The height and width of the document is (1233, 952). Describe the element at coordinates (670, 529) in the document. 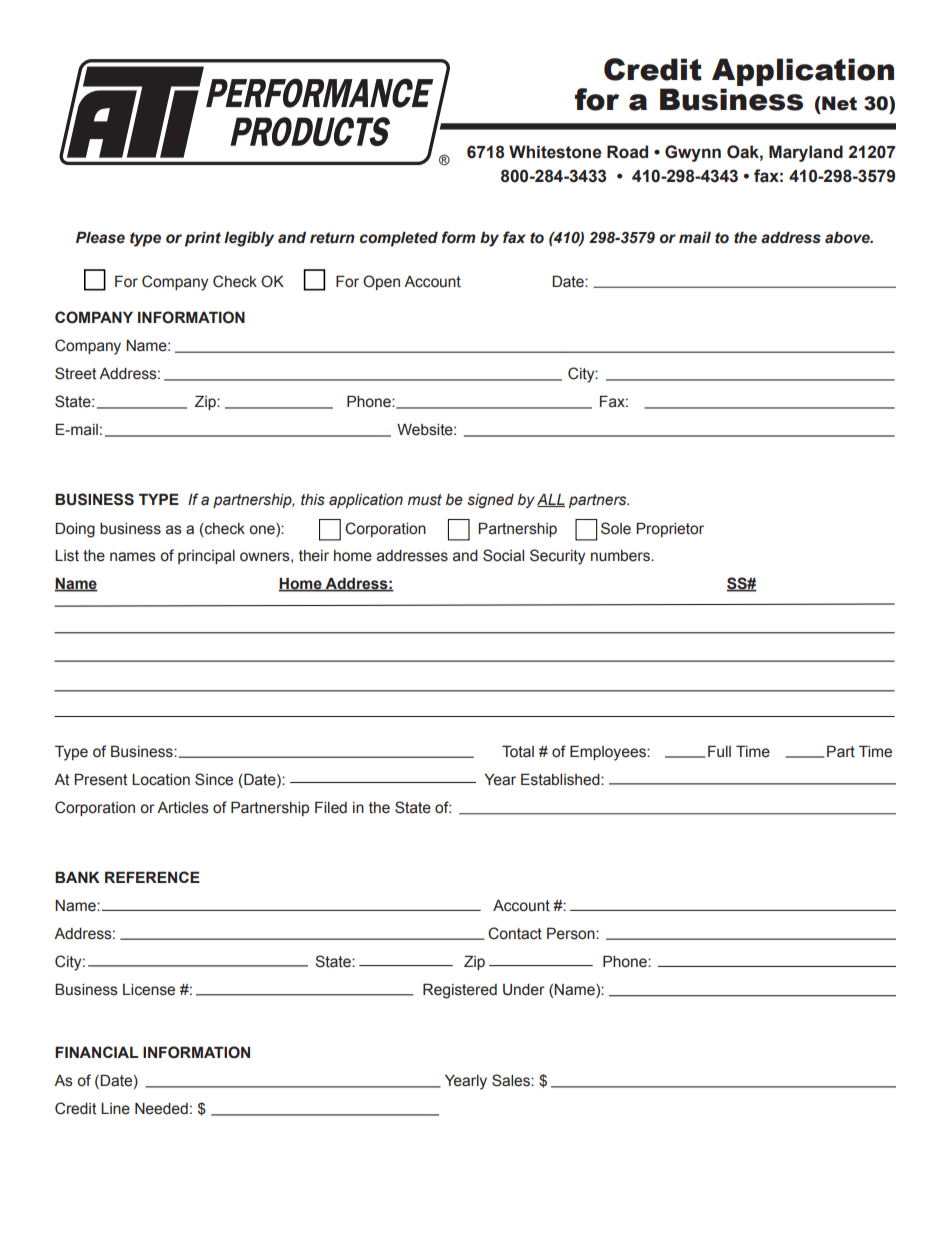

I see `Proprietor` at that location.
